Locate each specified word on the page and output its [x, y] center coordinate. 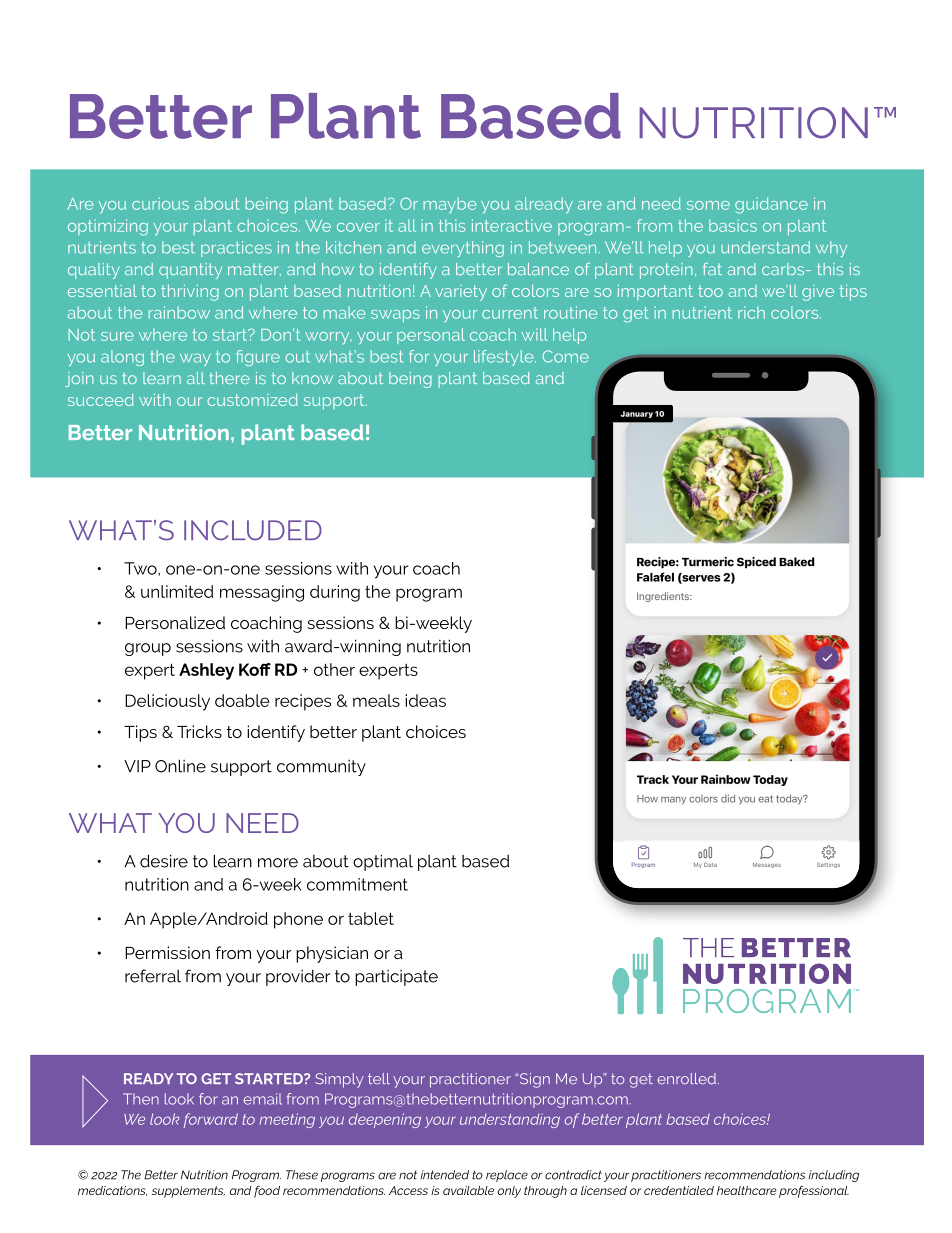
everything [463, 249]
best [178, 247]
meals [376, 700]
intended [444, 1175]
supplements [188, 1192]
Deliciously [167, 702]
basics [733, 225]
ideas [425, 700]
